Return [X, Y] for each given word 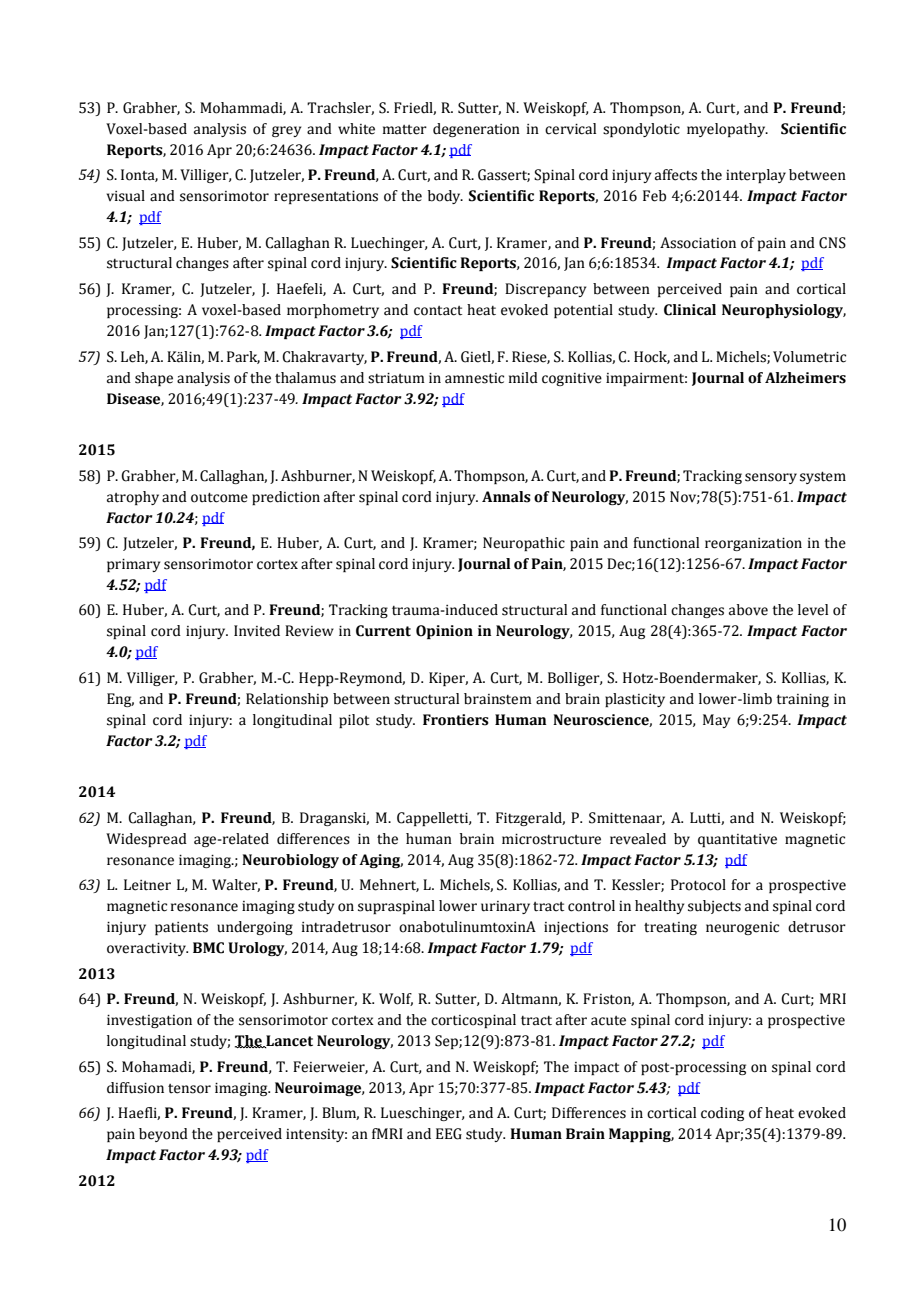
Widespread [146, 840]
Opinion [444, 632]
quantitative [737, 840]
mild [523, 378]
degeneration [476, 130]
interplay [756, 176]
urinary [505, 907]
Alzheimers [805, 378]
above [748, 610]
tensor [189, 1089]
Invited [257, 631]
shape [154, 379]
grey [286, 131]
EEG [449, 1134]
